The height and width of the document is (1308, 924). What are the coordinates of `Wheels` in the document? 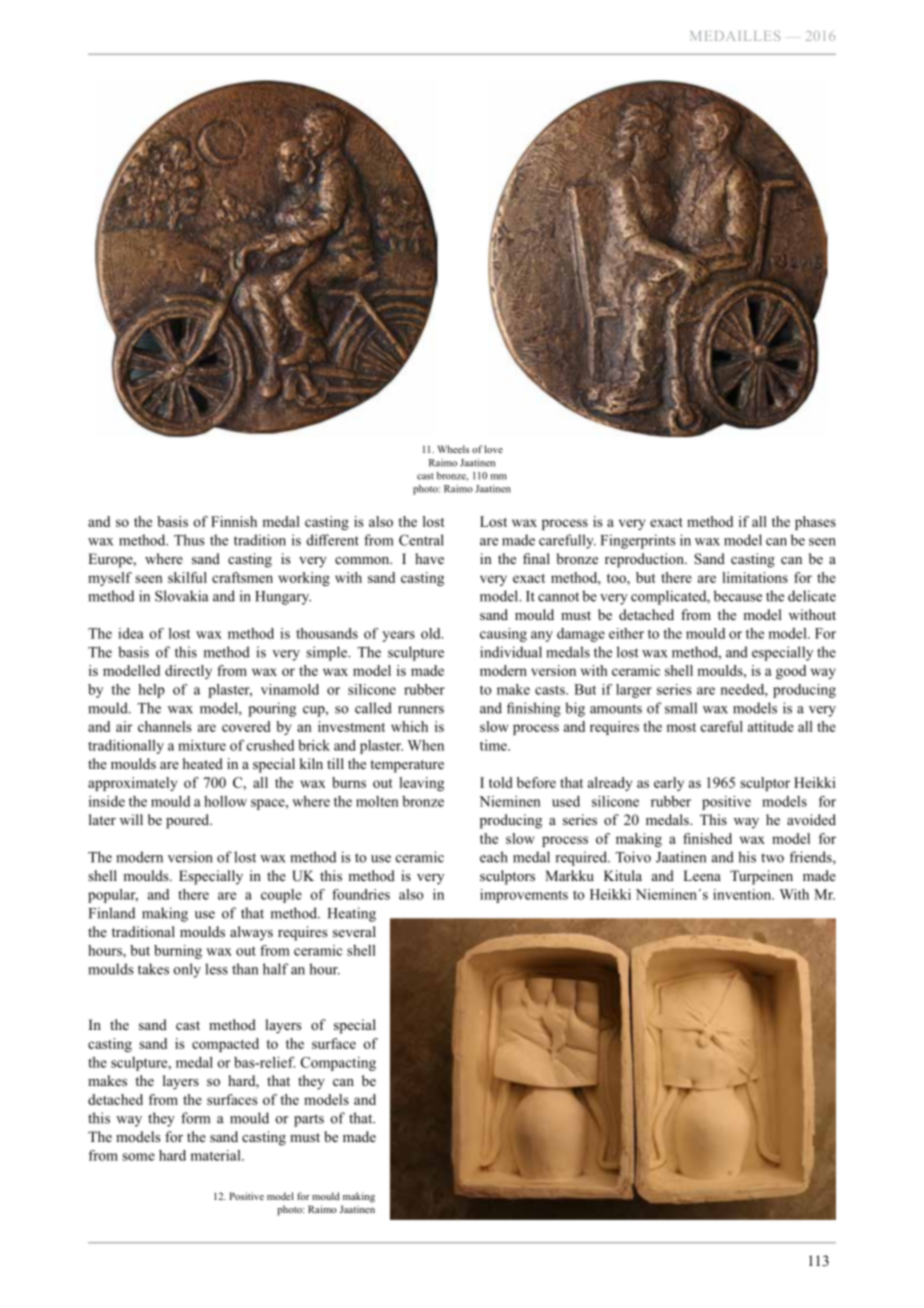 It's located at (453, 449).
